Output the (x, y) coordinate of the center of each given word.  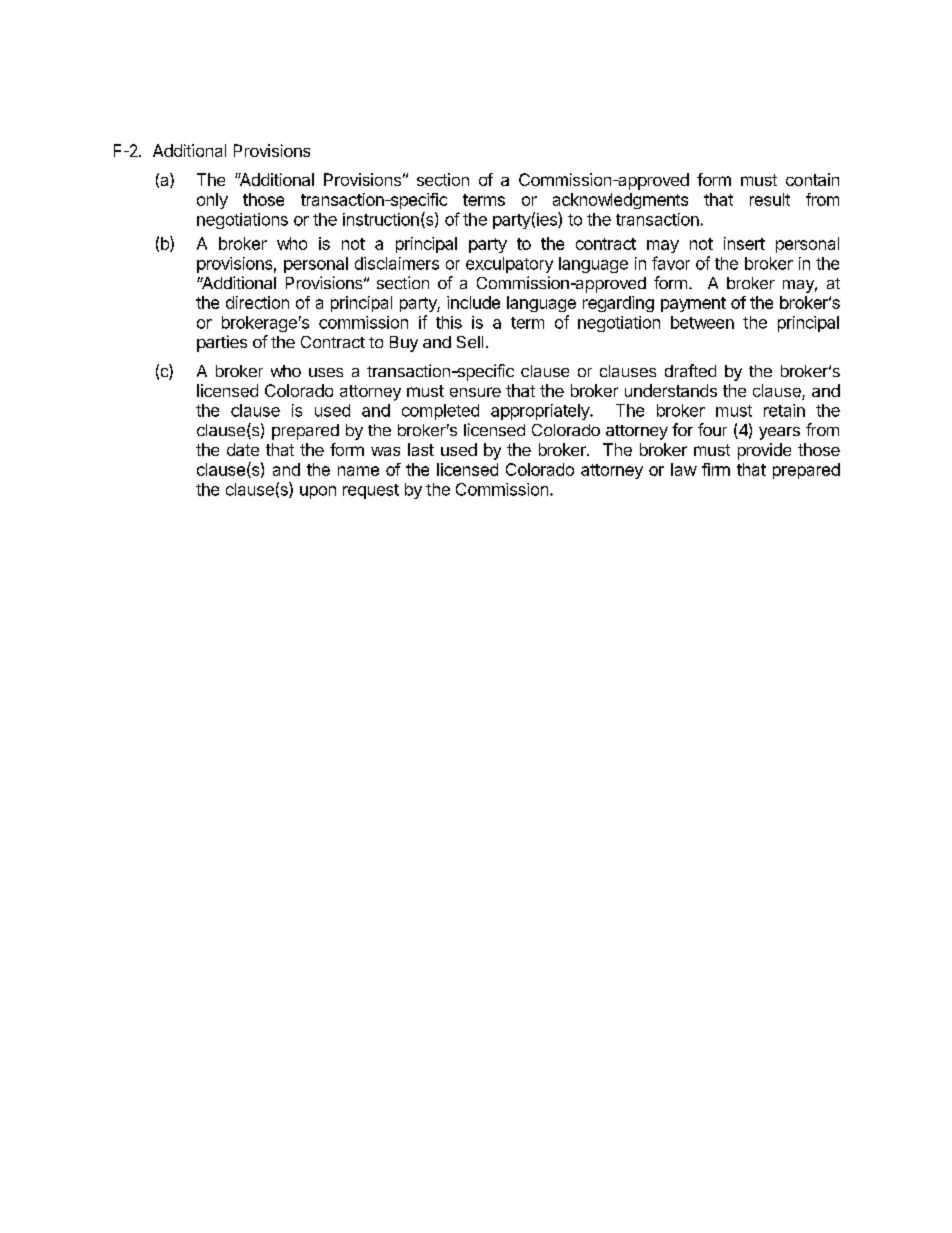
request (371, 491)
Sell (470, 342)
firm (716, 469)
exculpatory (509, 265)
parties (222, 343)
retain (784, 410)
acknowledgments (620, 201)
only (212, 201)
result (770, 199)
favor (671, 263)
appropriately (541, 412)
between (702, 322)
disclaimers (397, 263)
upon (318, 492)
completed (440, 412)
